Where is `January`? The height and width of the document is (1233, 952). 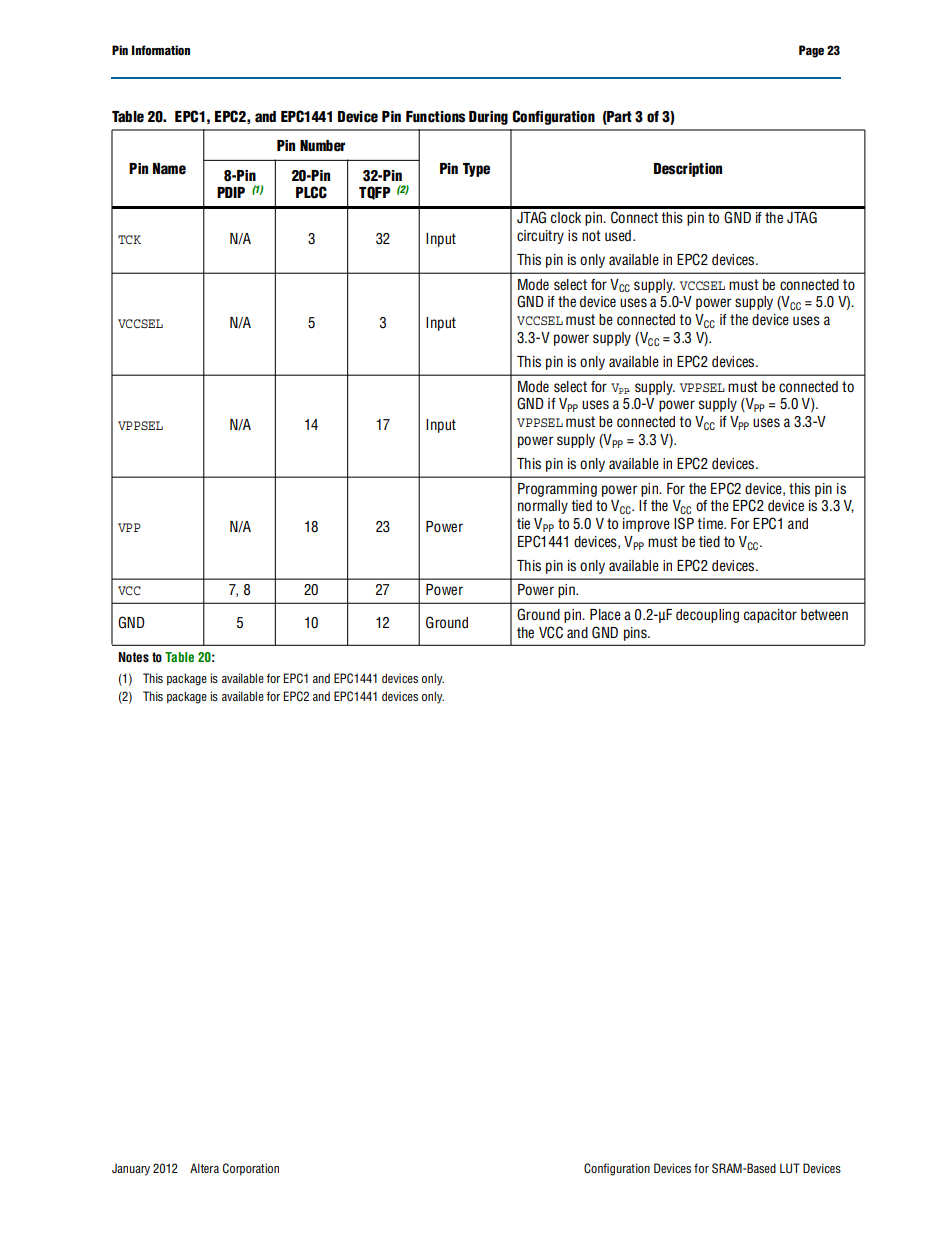 January is located at coordinates (131, 1169).
